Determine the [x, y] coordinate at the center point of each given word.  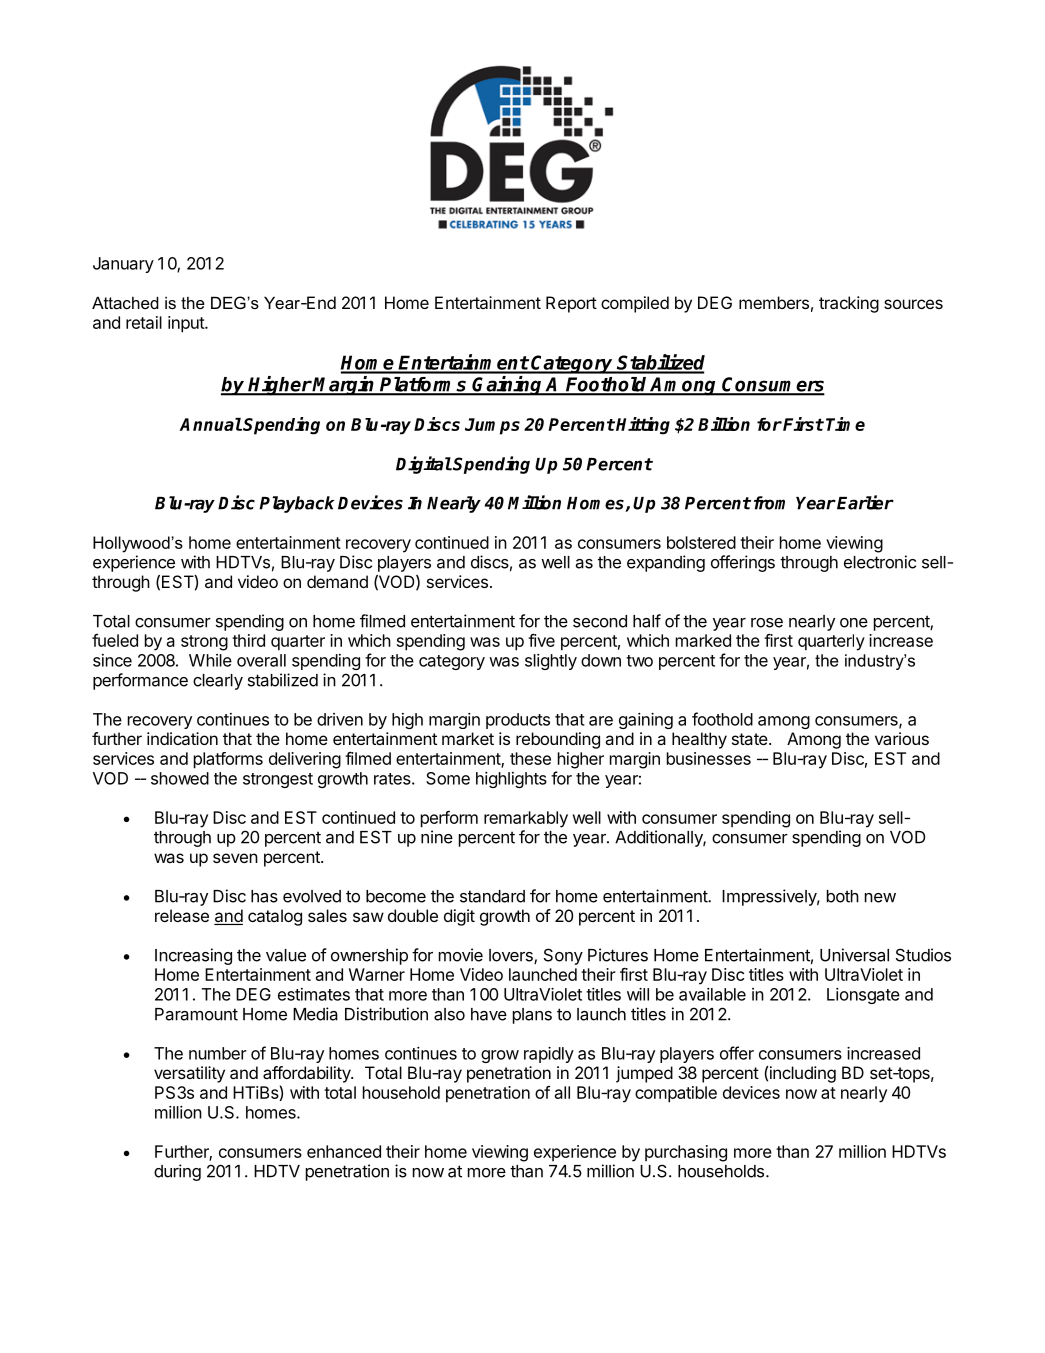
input [187, 324]
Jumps [492, 426]
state [751, 739]
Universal [854, 955]
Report [571, 304]
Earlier [865, 502]
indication [182, 738]
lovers [512, 956]
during [177, 1172]
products [518, 721]
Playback [297, 504]
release [182, 915]
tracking [849, 304]
